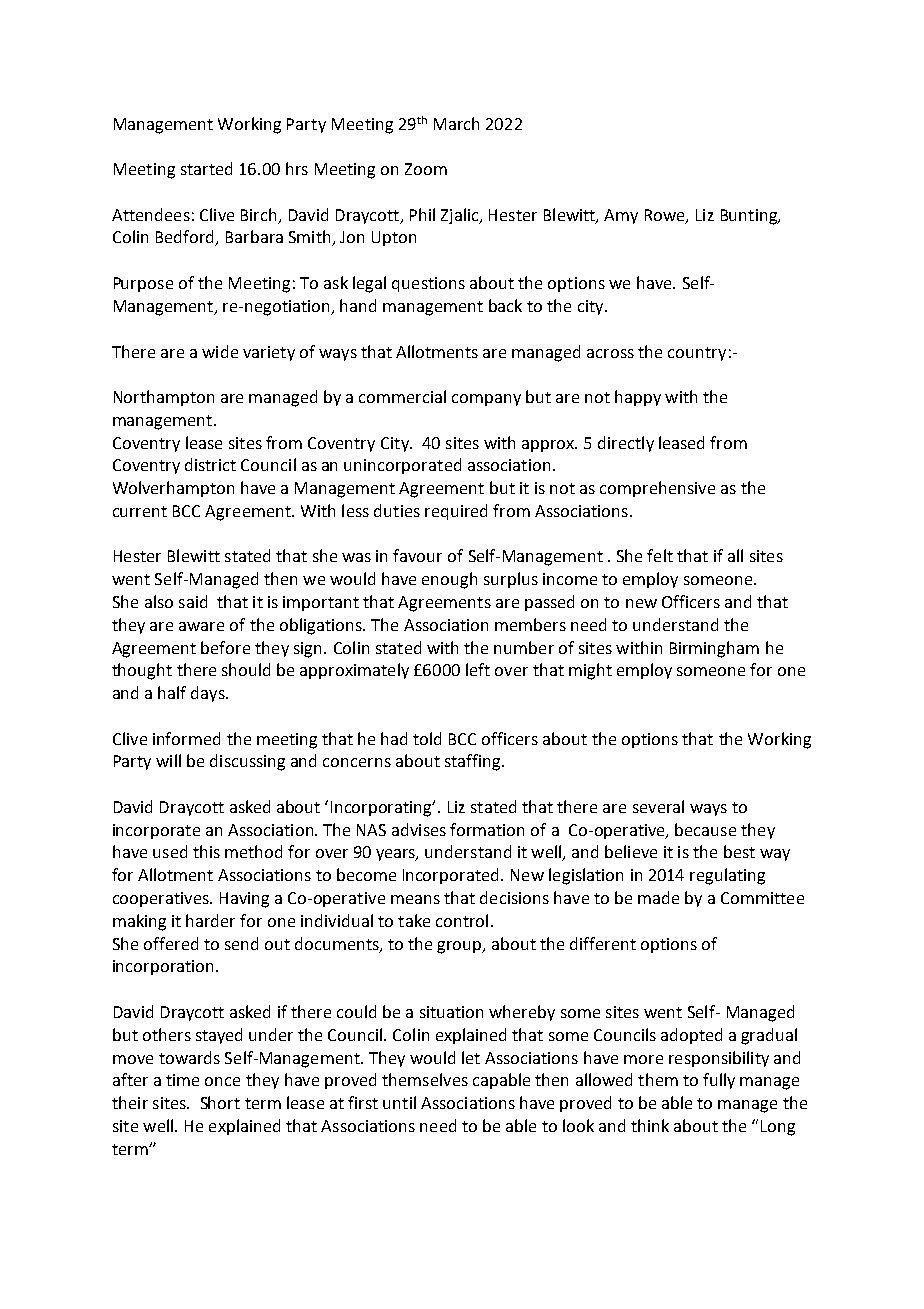  I want to click on Short, so click(220, 1102).
